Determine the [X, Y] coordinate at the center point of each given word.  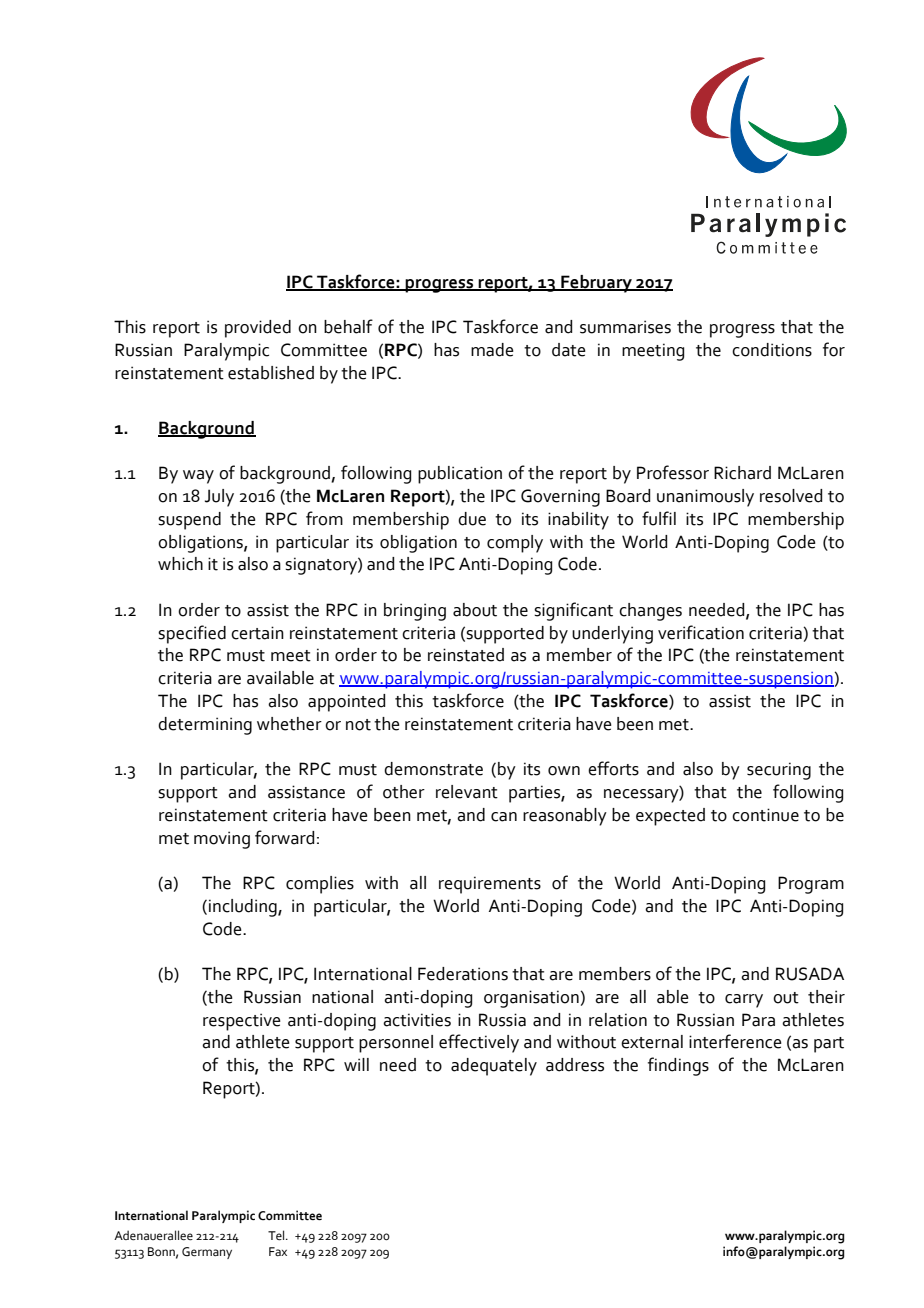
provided [258, 329]
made [492, 350]
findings [678, 1066]
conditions [772, 350]
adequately [494, 1067]
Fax [278, 1251]
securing [779, 771]
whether [289, 724]
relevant [467, 792]
